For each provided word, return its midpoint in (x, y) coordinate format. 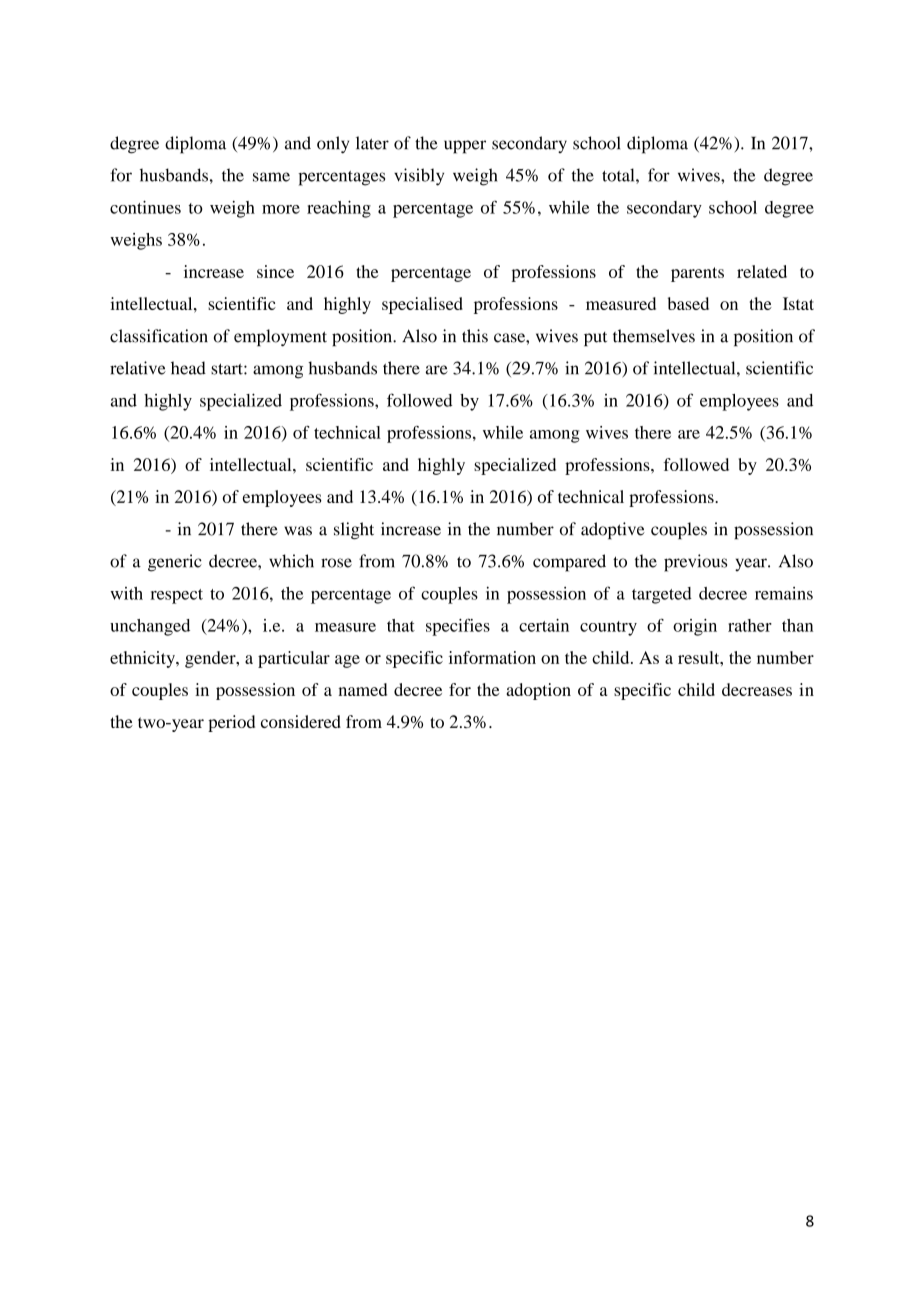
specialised (422, 305)
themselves (654, 336)
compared (569, 563)
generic (175, 563)
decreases (757, 689)
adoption (538, 691)
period (231, 723)
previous (695, 563)
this (475, 336)
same (271, 177)
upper (465, 147)
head (188, 368)
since (275, 271)
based (688, 303)
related (762, 271)
